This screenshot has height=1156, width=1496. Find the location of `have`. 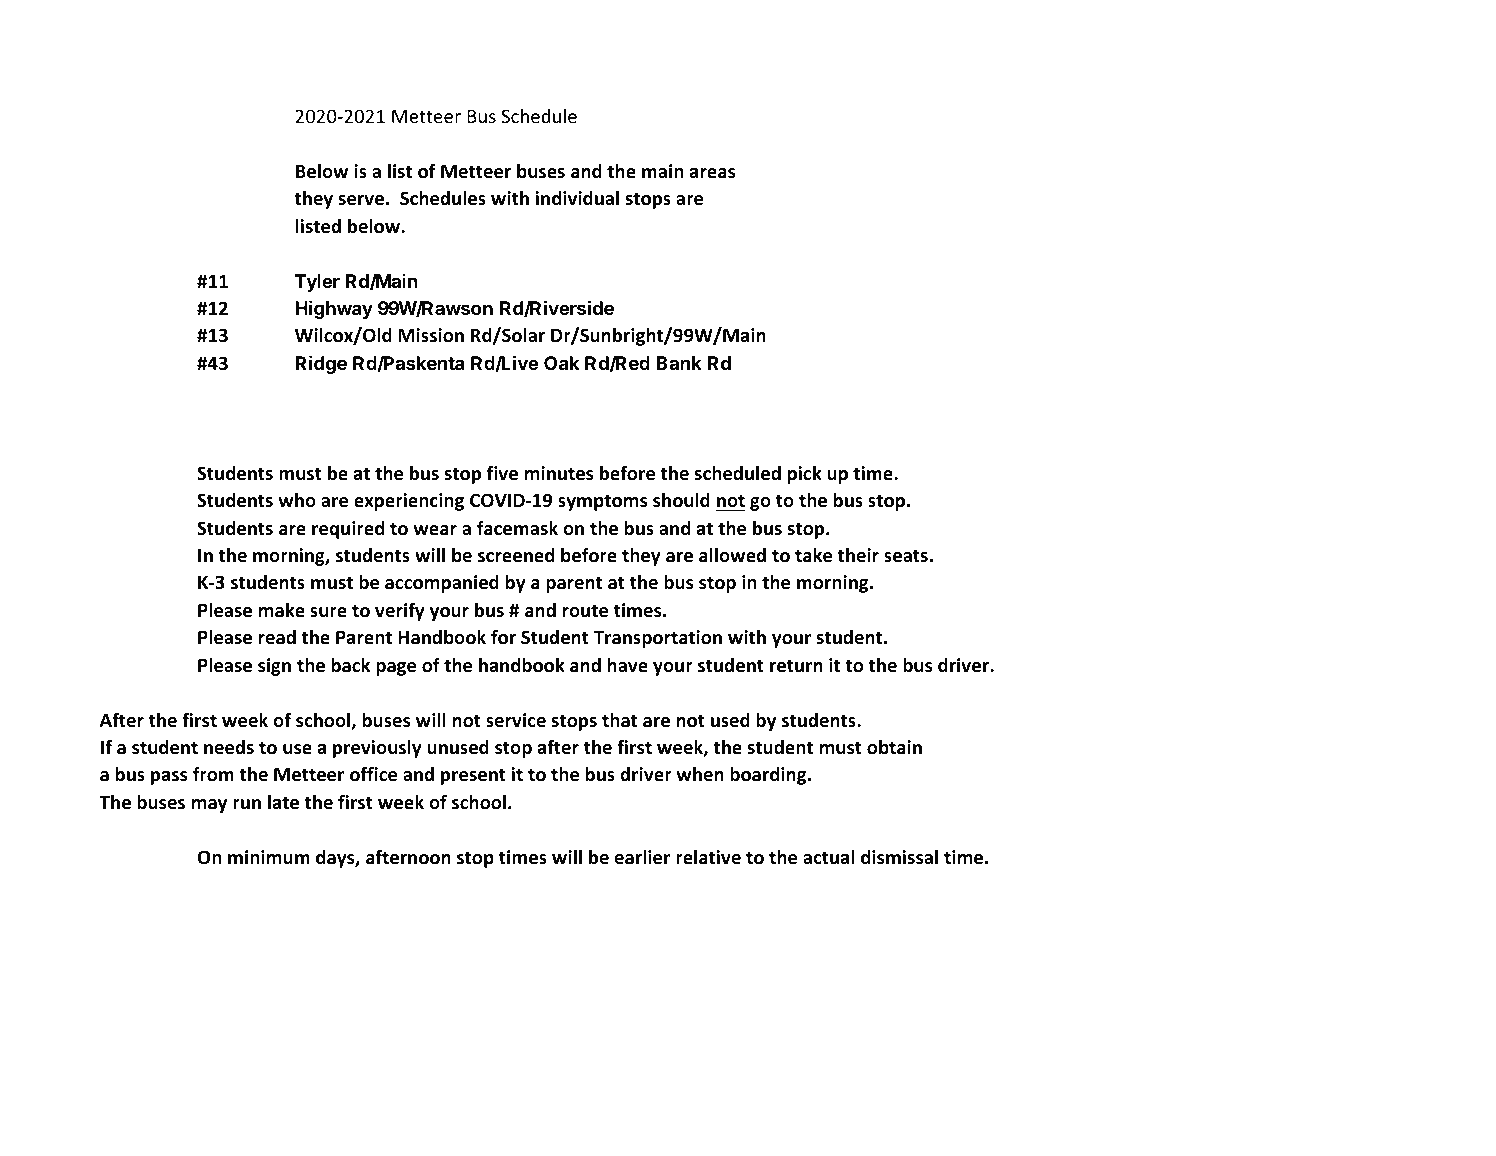

have is located at coordinates (627, 665).
